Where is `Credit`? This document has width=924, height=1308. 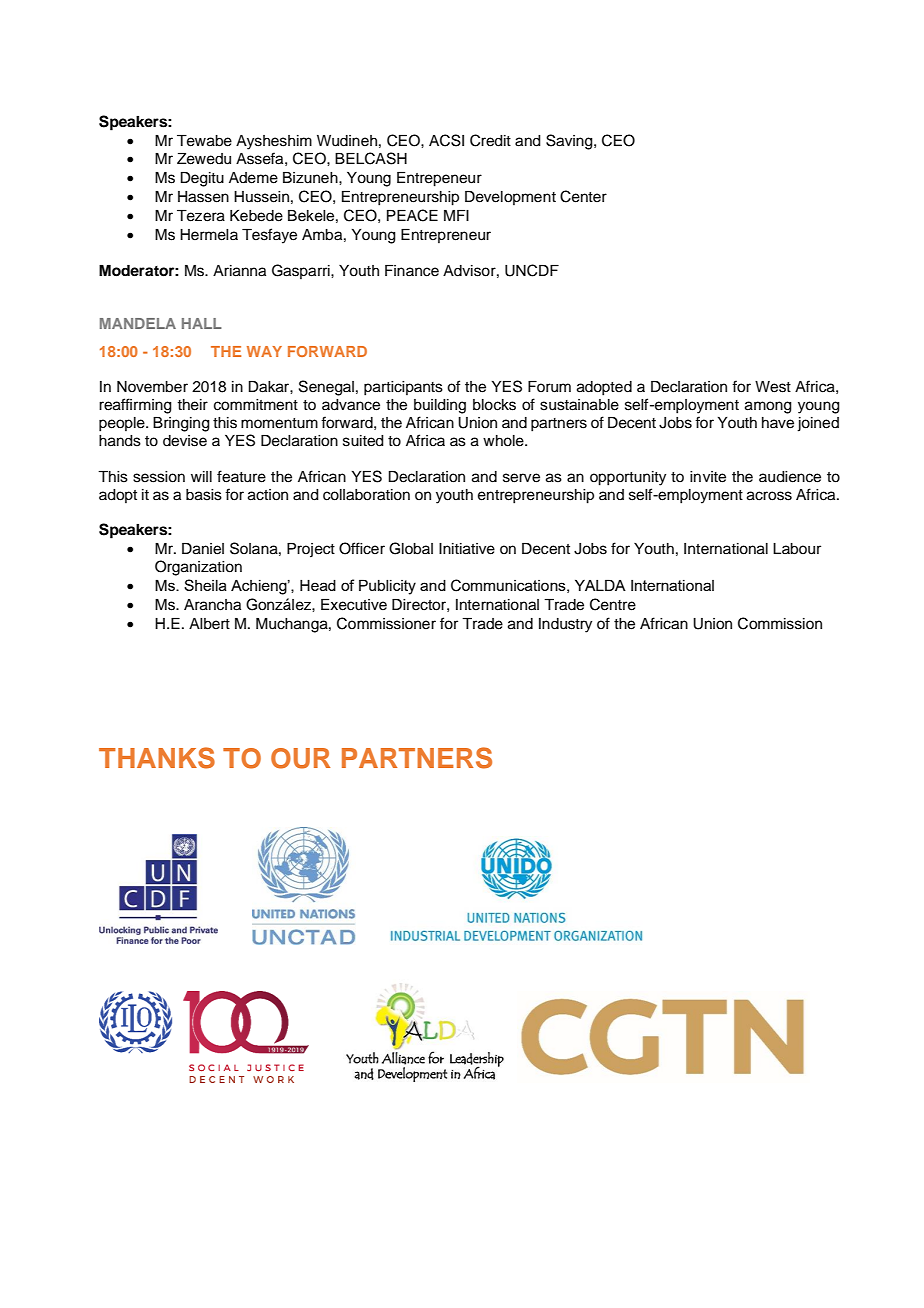
Credit is located at coordinates (490, 140).
